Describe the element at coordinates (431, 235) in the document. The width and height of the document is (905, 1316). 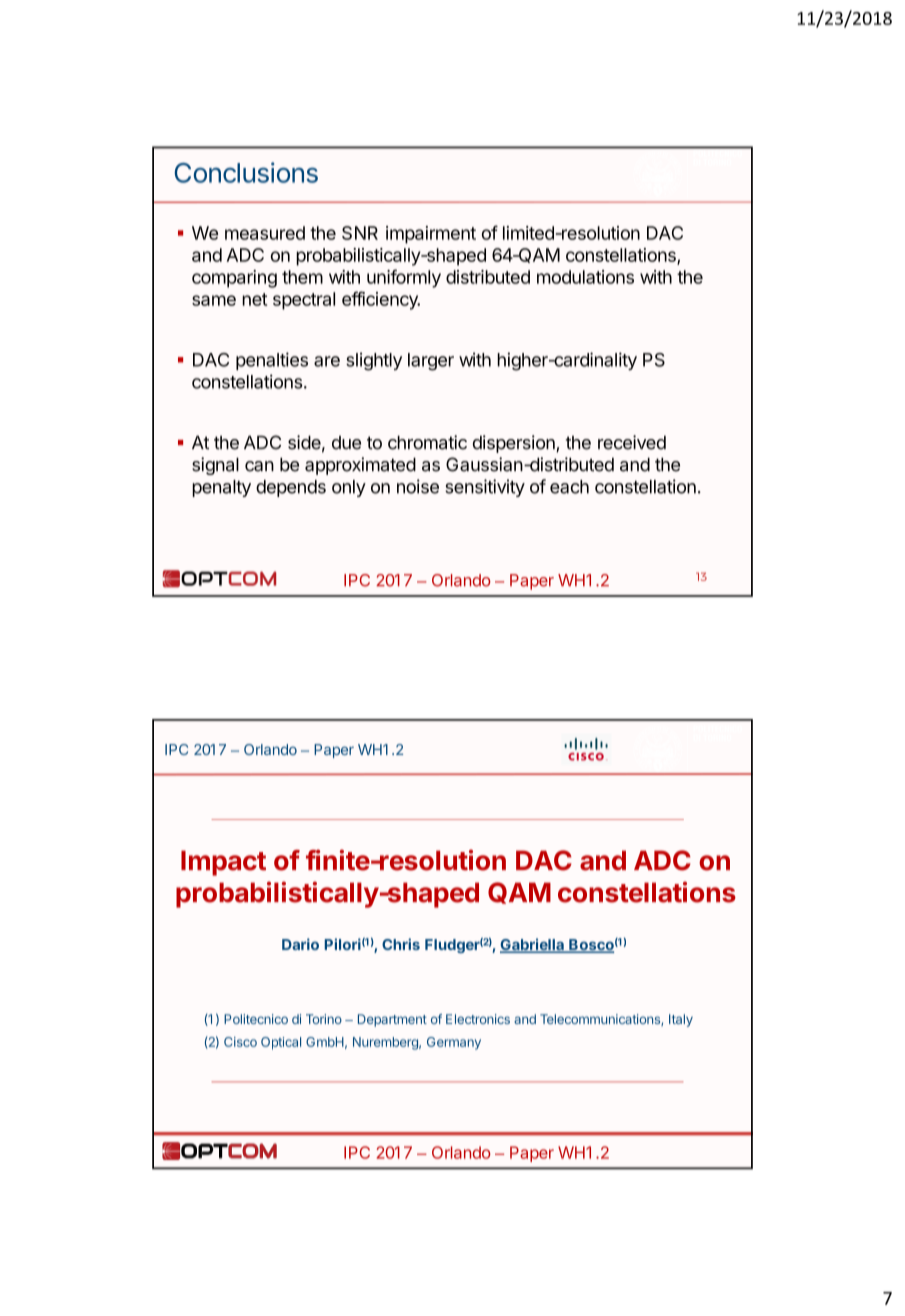
I see `impairment` at that location.
